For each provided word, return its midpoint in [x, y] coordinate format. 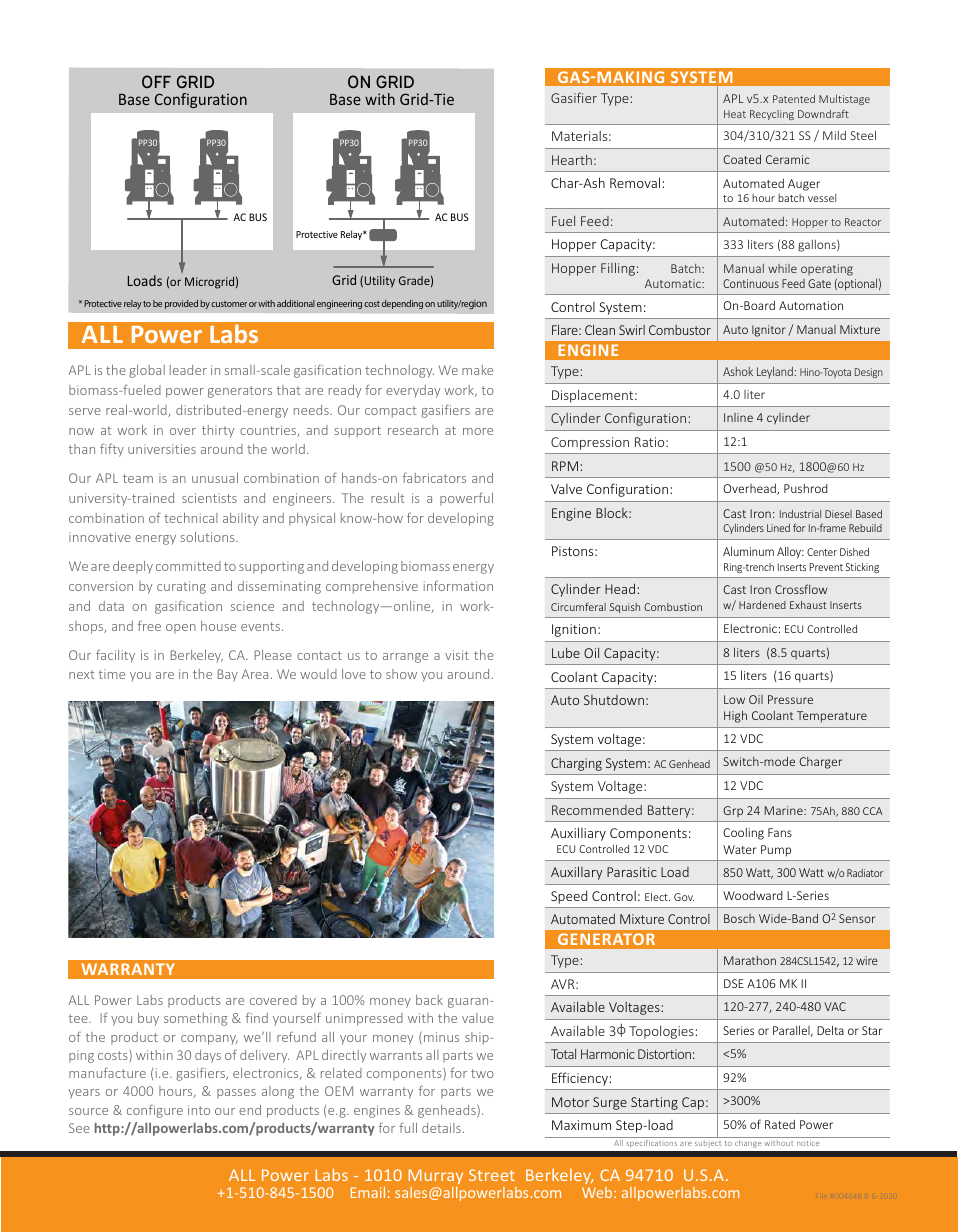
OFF [156, 81]
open [181, 629]
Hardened [762, 605]
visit [457, 655]
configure [155, 1111]
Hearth [572, 159]
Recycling [772, 115]
